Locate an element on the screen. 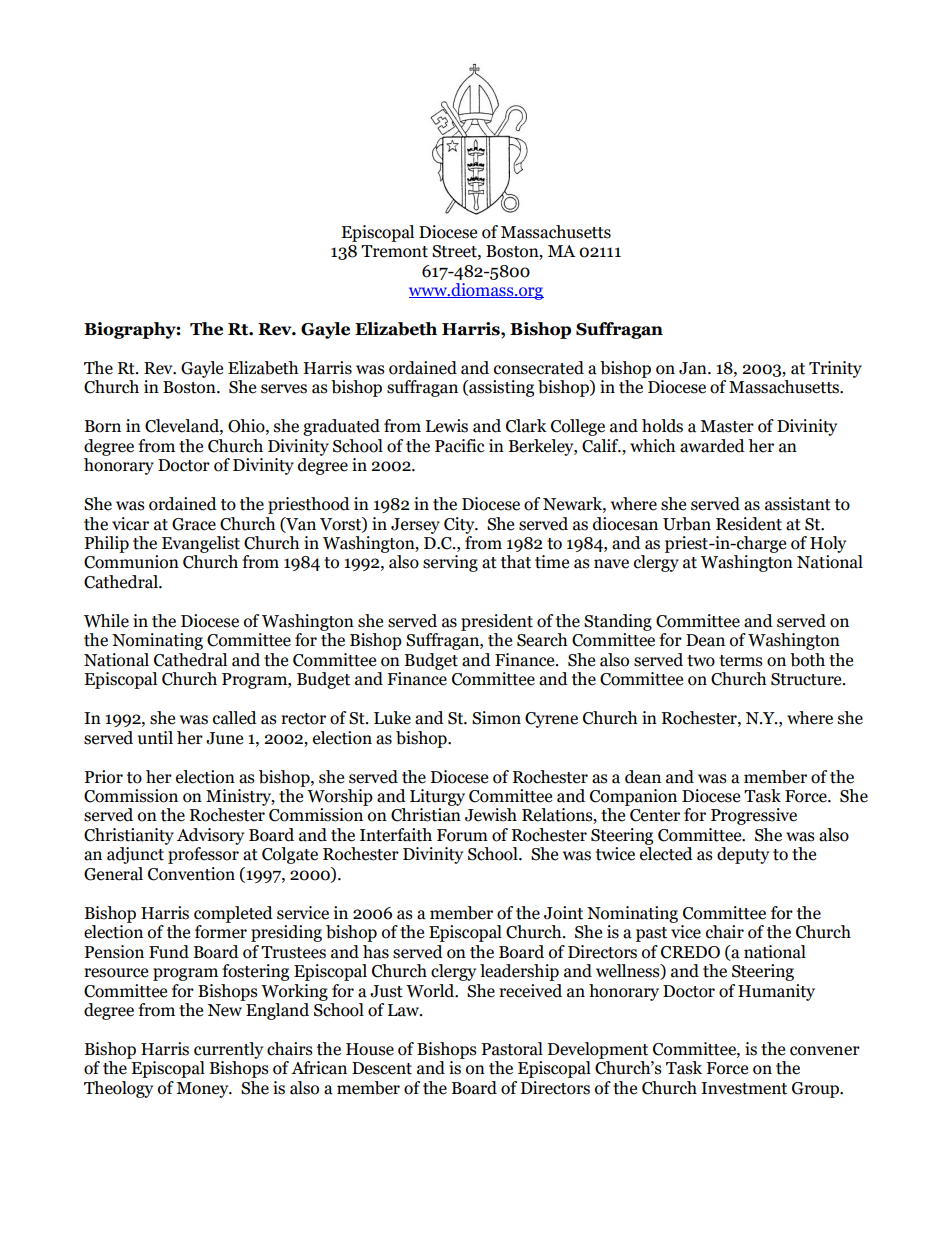 This screenshot has width=952, height=1233. assisting is located at coordinates (500, 388).
